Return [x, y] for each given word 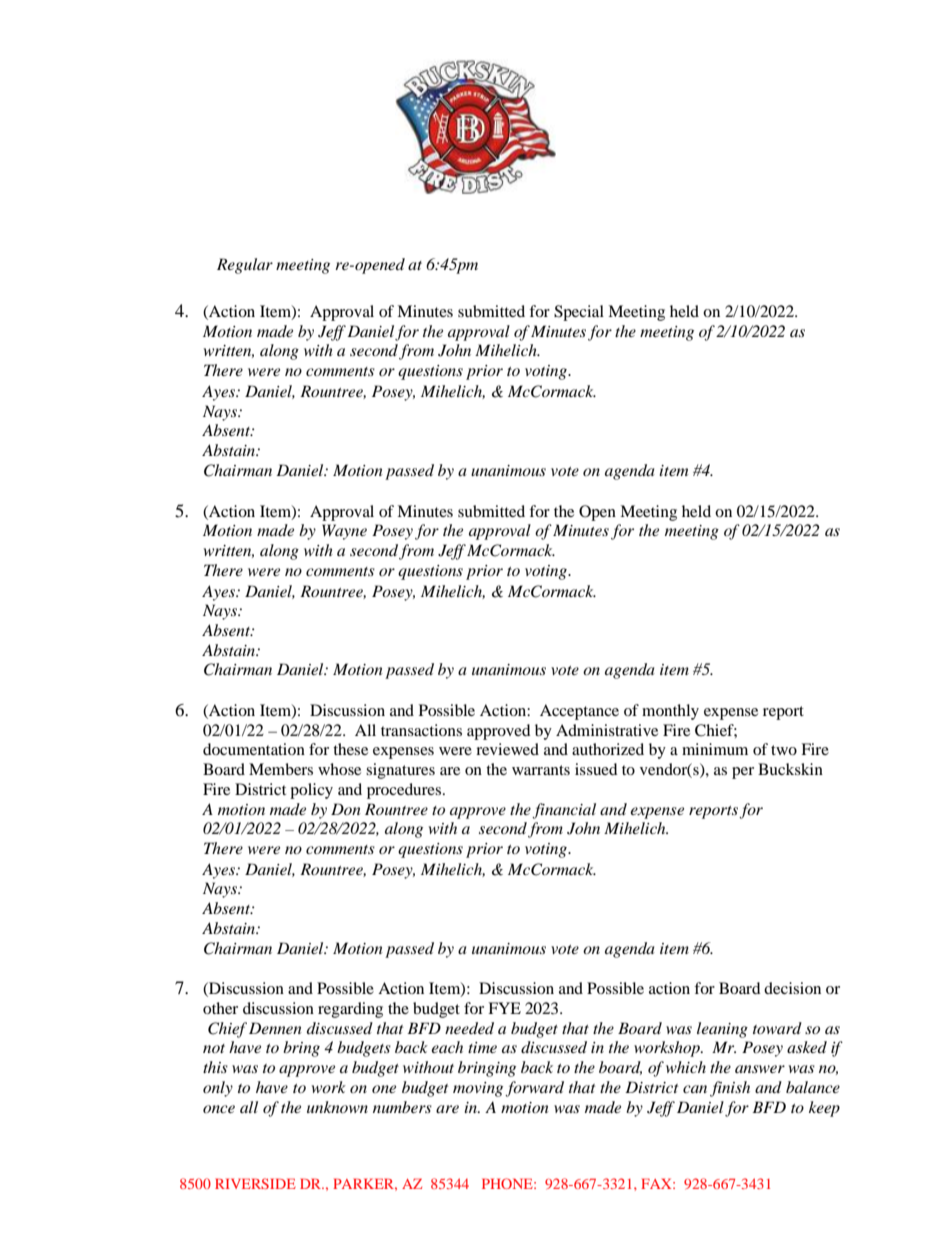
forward [534, 1089]
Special [579, 313]
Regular [245, 266]
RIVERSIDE [255, 1183]
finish [730, 1089]
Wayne [344, 532]
